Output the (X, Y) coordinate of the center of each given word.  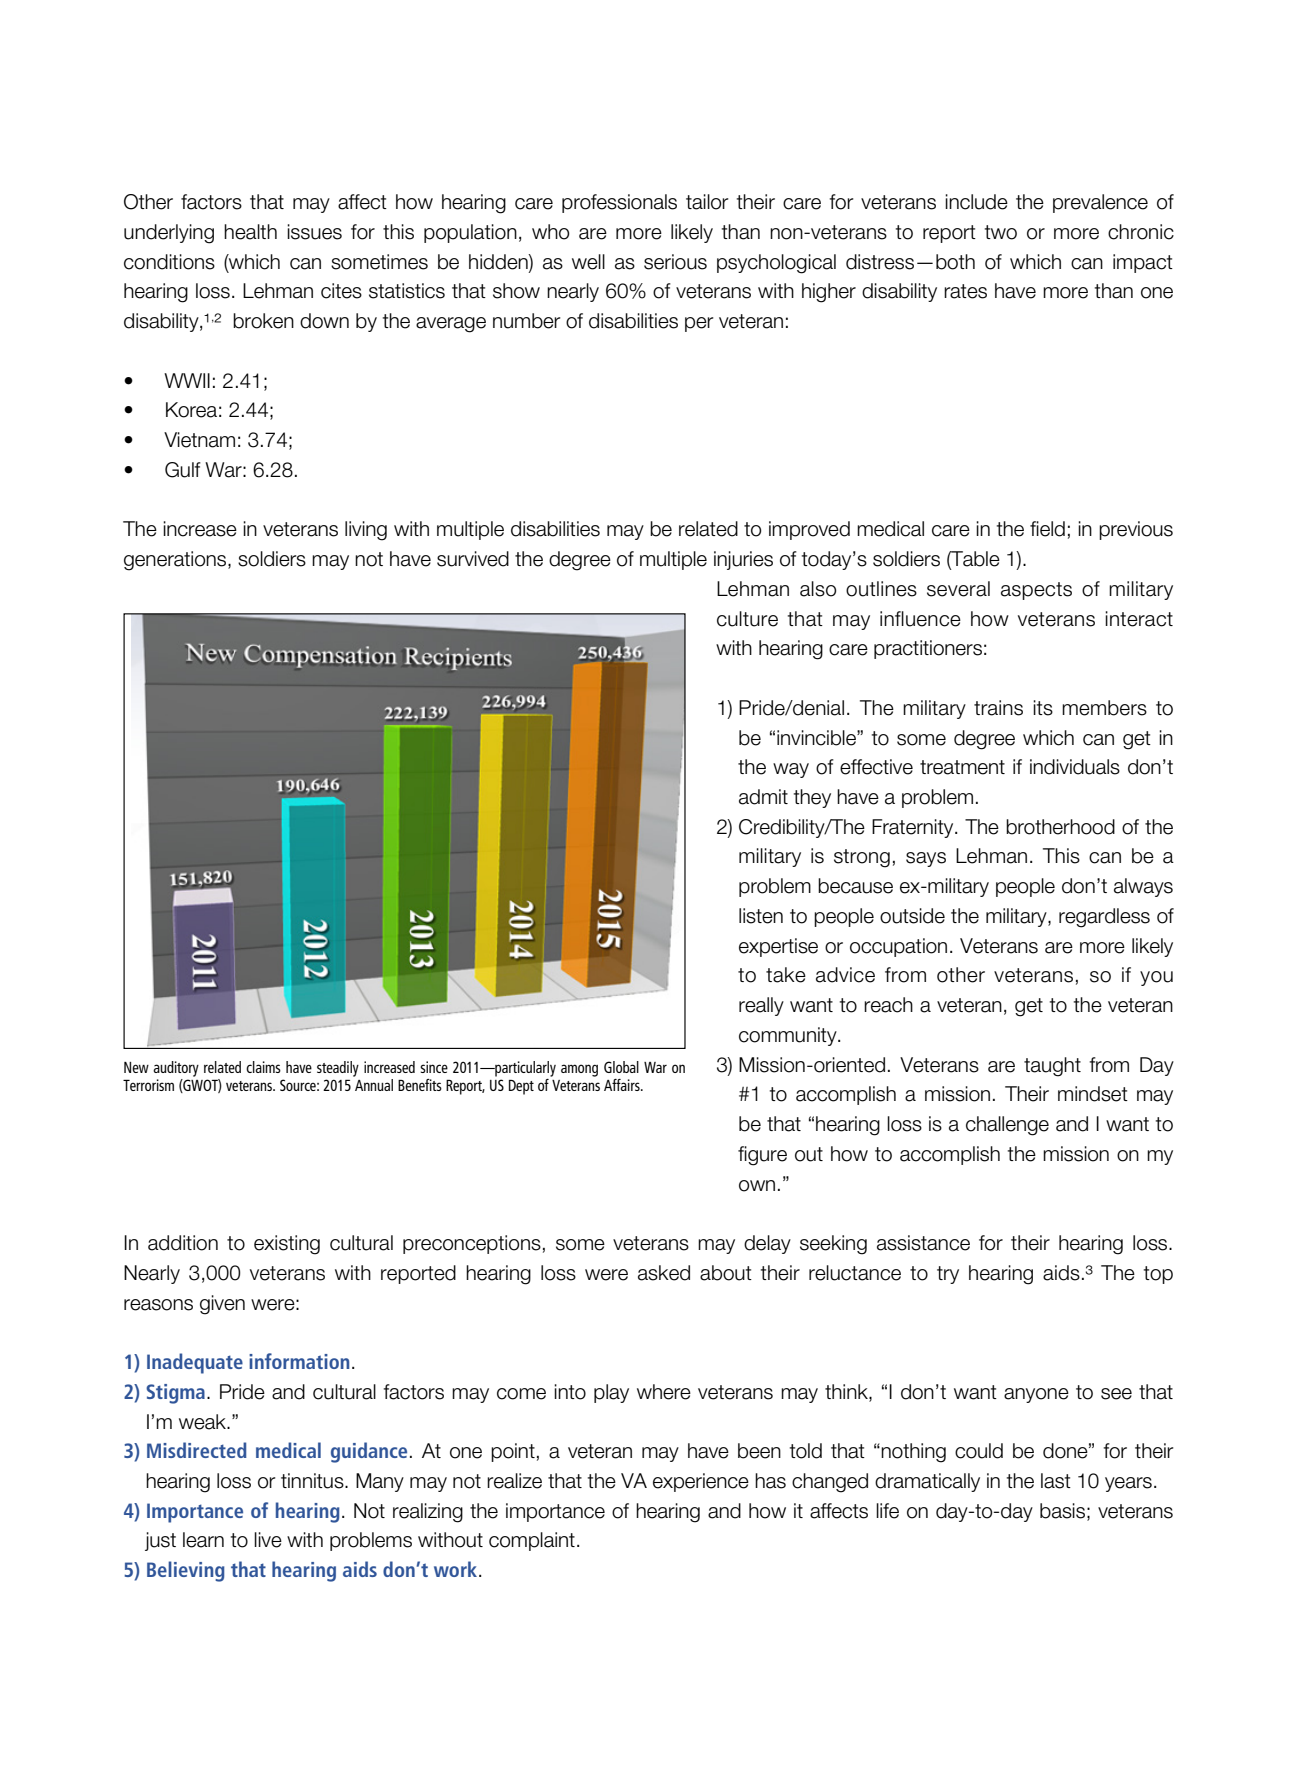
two (1001, 232)
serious (675, 262)
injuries (743, 560)
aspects (1036, 591)
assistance (923, 1243)
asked (664, 1273)
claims (263, 1067)
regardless (1104, 918)
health (250, 232)
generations (176, 561)
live (268, 1540)
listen (761, 916)
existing (287, 1245)
